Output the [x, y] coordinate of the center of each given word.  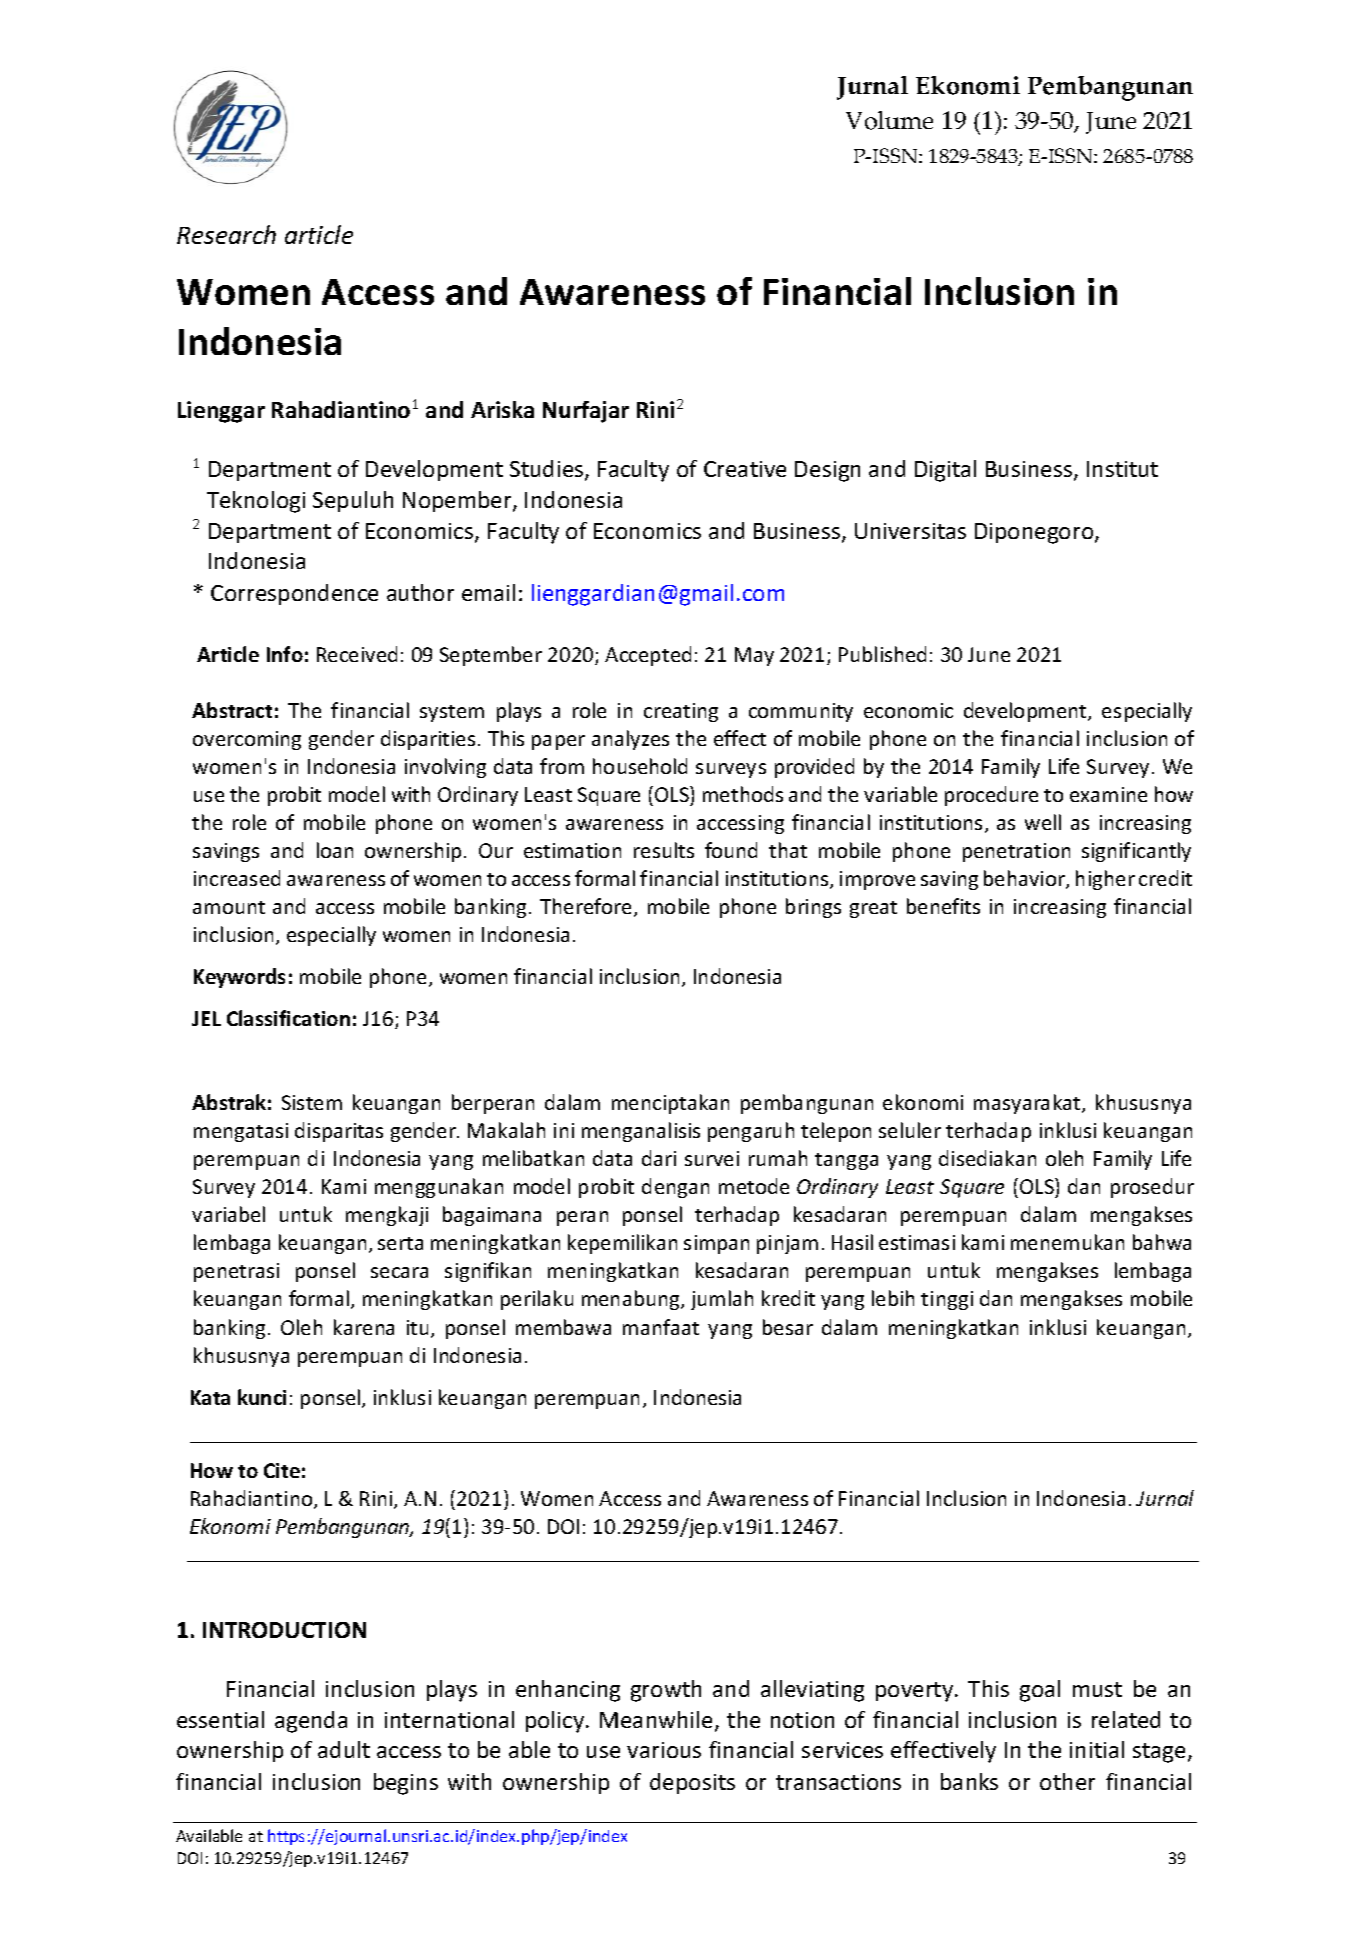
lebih [893, 1298]
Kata [210, 1397]
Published [882, 654]
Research [226, 234]
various [664, 1750]
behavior [1025, 879]
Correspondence [294, 594]
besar [788, 1327]
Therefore [585, 906]
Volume [889, 120]
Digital [945, 471]
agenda [311, 1722]
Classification [288, 1018]
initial [1097, 1749]
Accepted [648, 656]
